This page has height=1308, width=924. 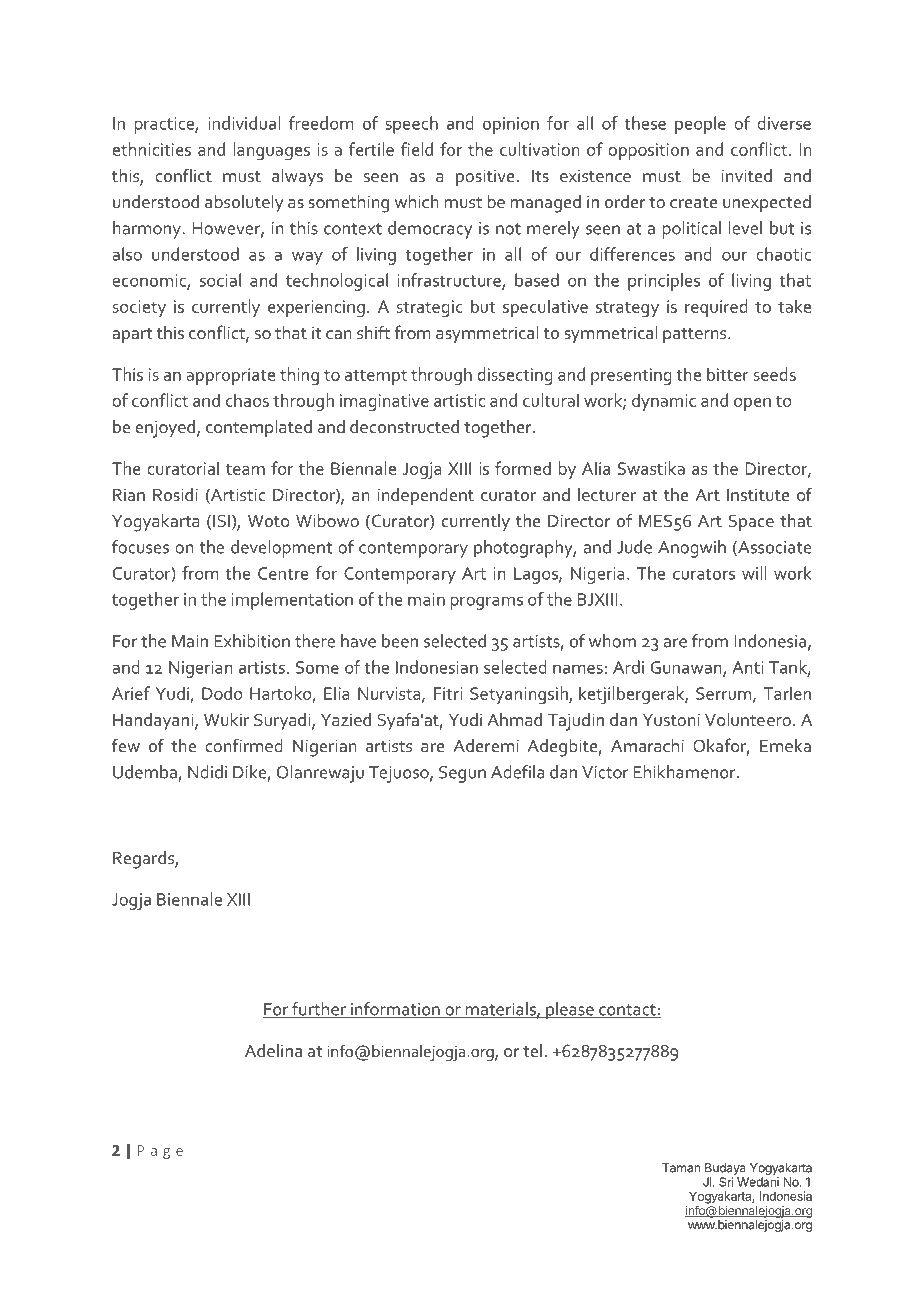 I want to click on please, so click(x=570, y=1011).
